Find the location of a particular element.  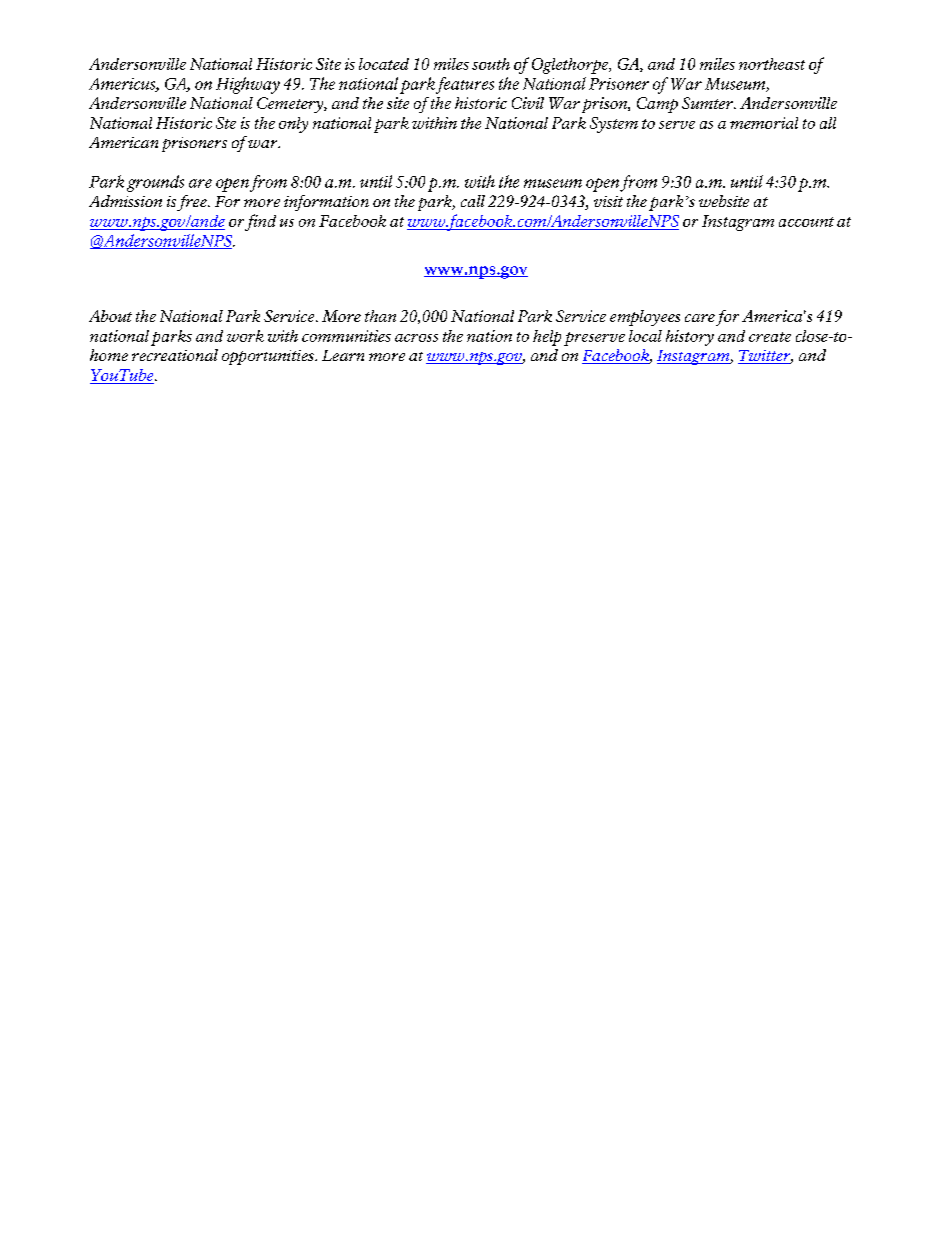

care is located at coordinates (700, 318).
